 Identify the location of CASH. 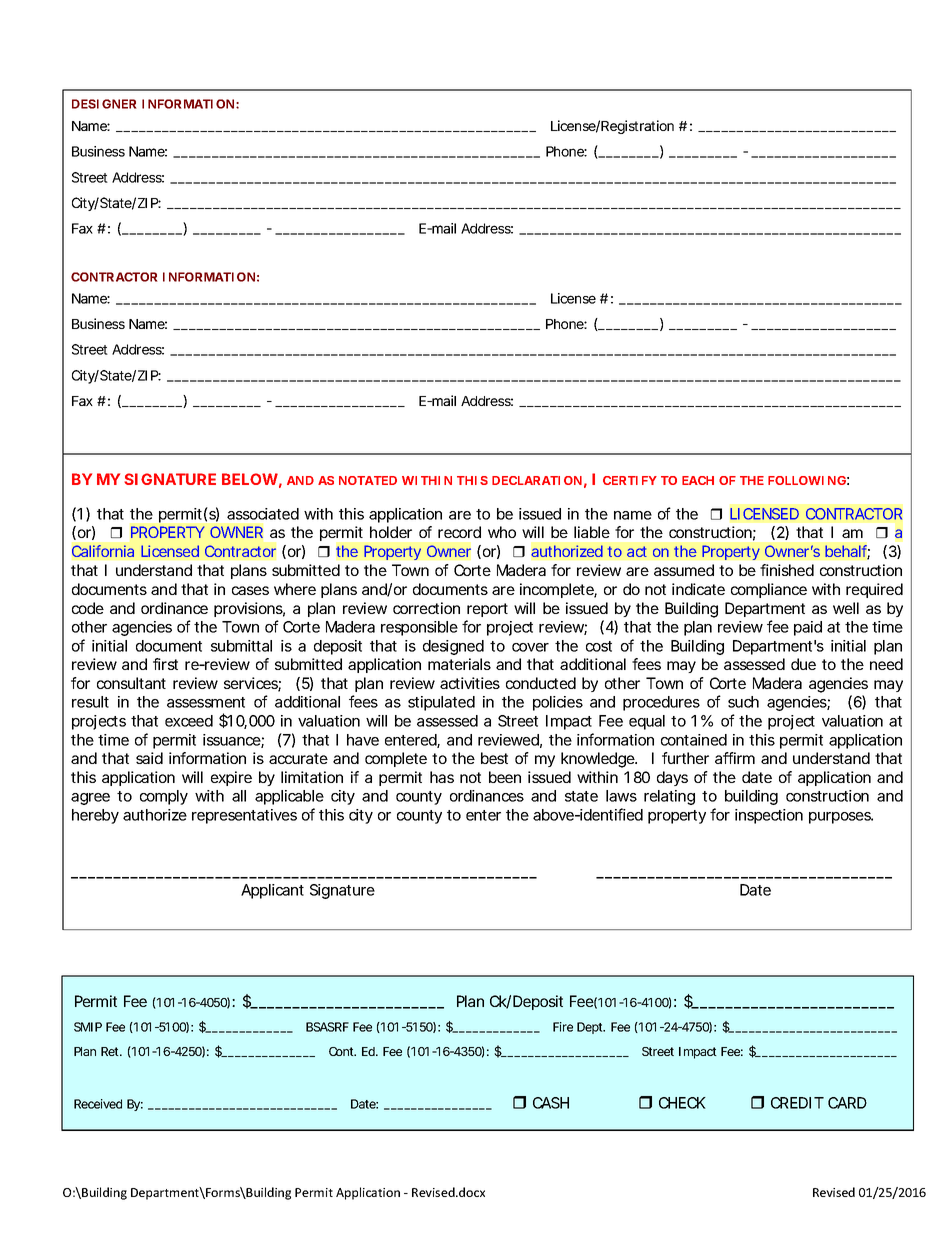
(551, 1103).
